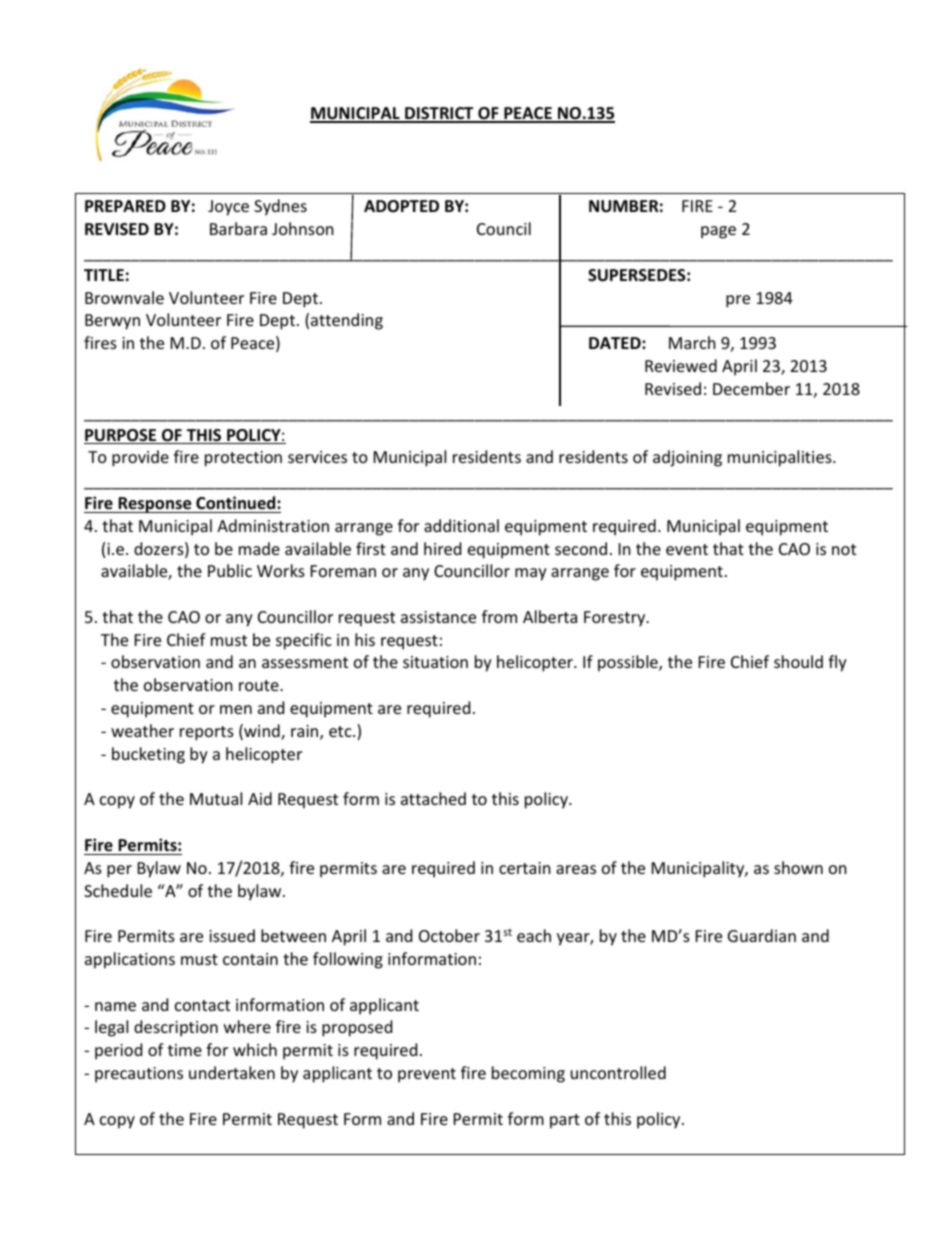 This screenshot has height=1233, width=952. I want to click on Response, so click(155, 505).
